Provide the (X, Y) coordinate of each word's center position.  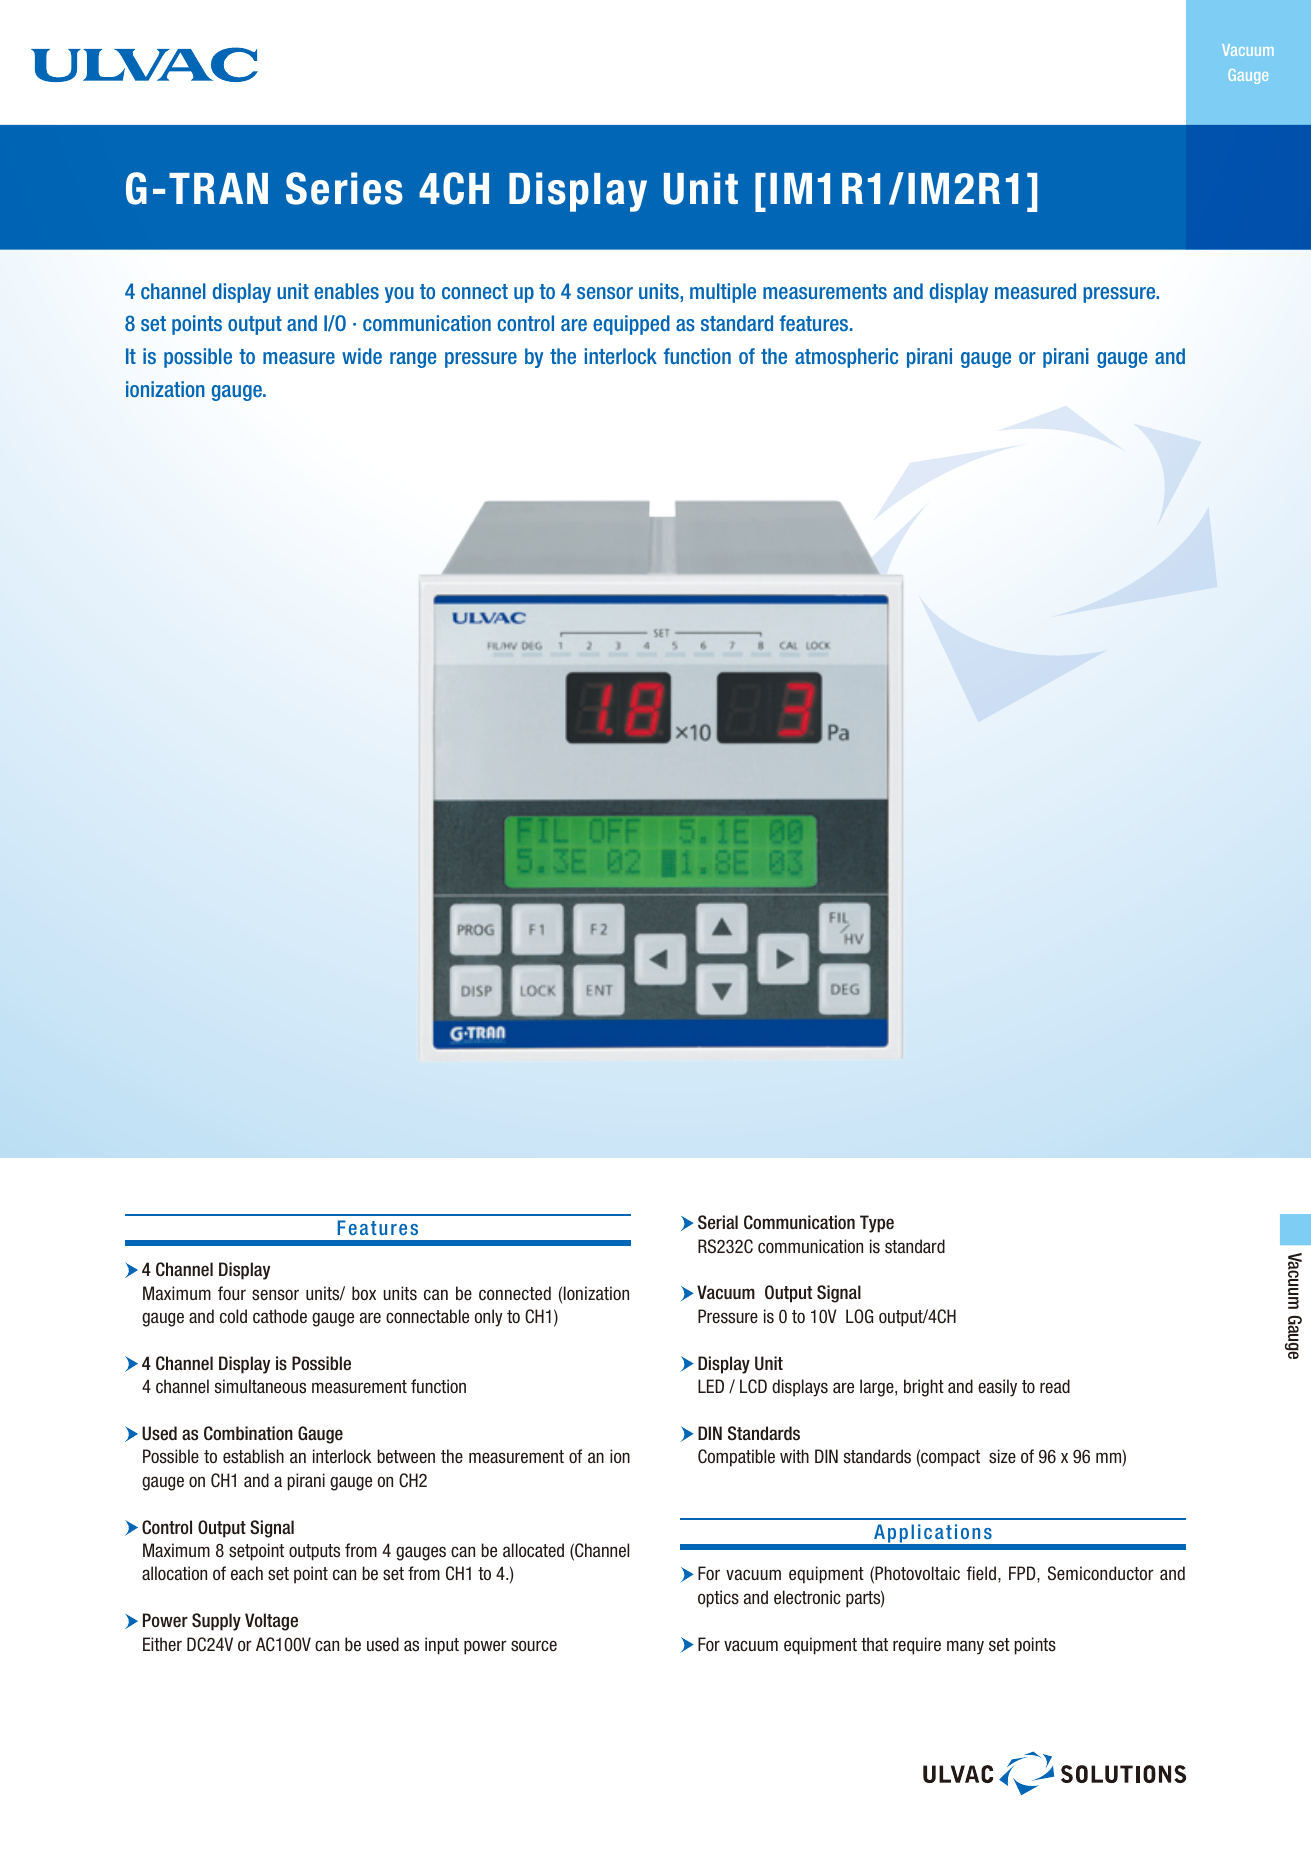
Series (344, 188)
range (413, 360)
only (489, 1318)
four (232, 1293)
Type (877, 1224)
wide (362, 356)
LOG (859, 1316)
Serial (718, 1222)
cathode (280, 1316)
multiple (723, 293)
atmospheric (846, 358)
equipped (631, 325)
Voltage (271, 1622)
